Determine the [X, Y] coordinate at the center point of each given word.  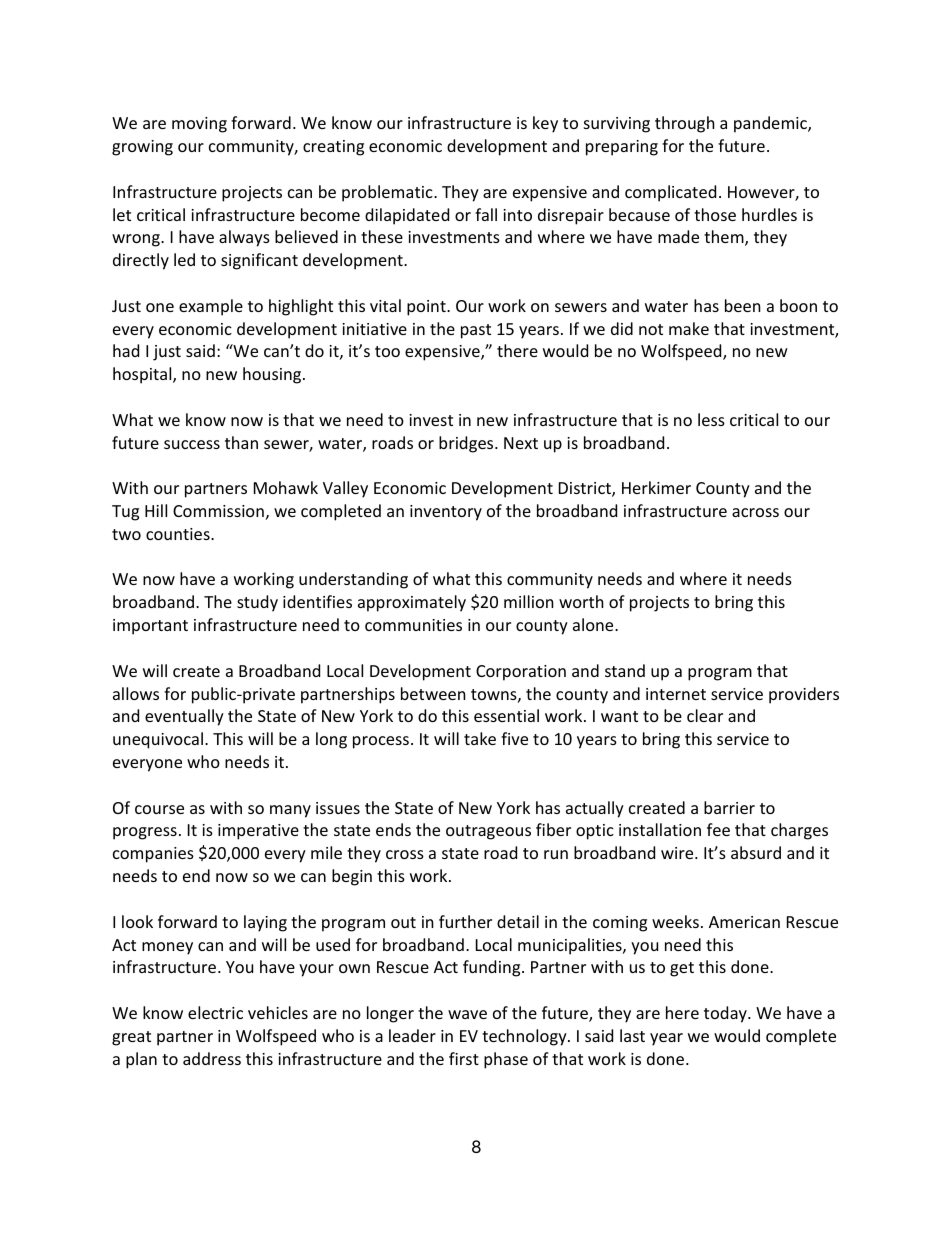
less [711, 419]
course [159, 809]
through [685, 124]
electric [215, 1012]
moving [199, 125]
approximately [412, 603]
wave [467, 1014]
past [476, 331]
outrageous [488, 832]
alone [594, 624]
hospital [143, 375]
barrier [729, 807]
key [545, 124]
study [257, 603]
